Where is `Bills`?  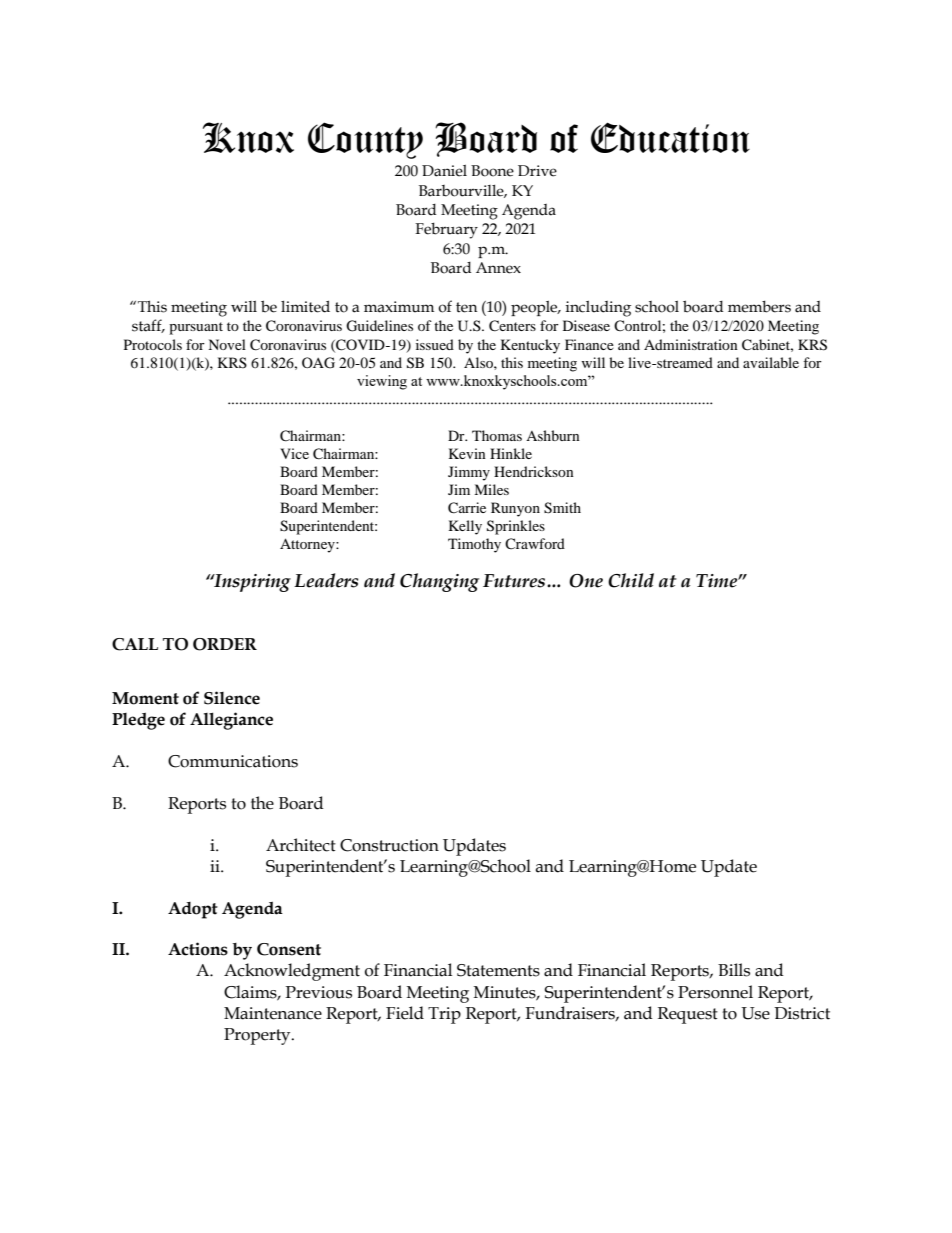 Bills is located at coordinates (734, 970).
